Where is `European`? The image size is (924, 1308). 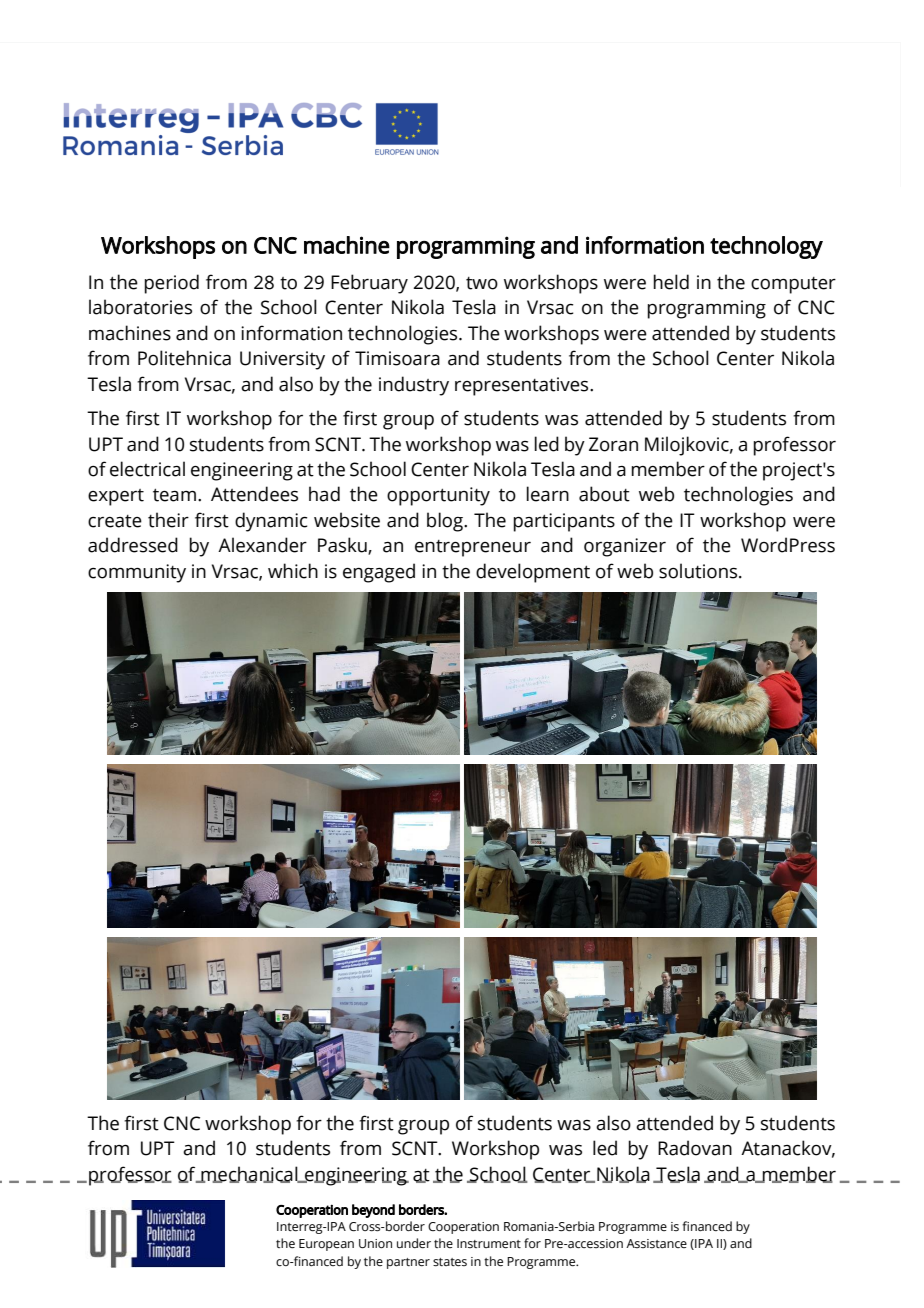
European is located at coordinates (326, 1245).
